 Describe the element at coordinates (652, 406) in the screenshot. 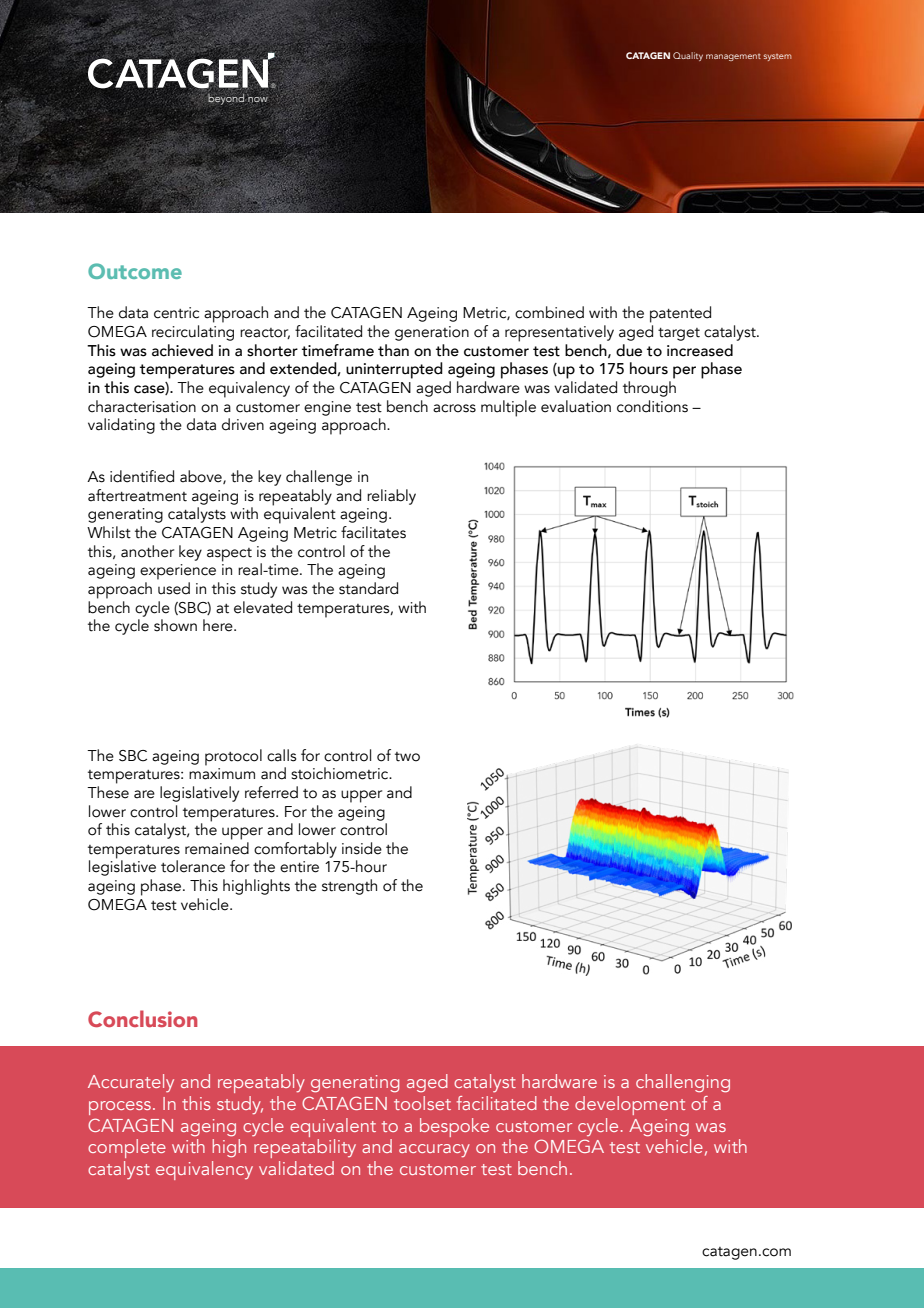

I see `conditions` at that location.
